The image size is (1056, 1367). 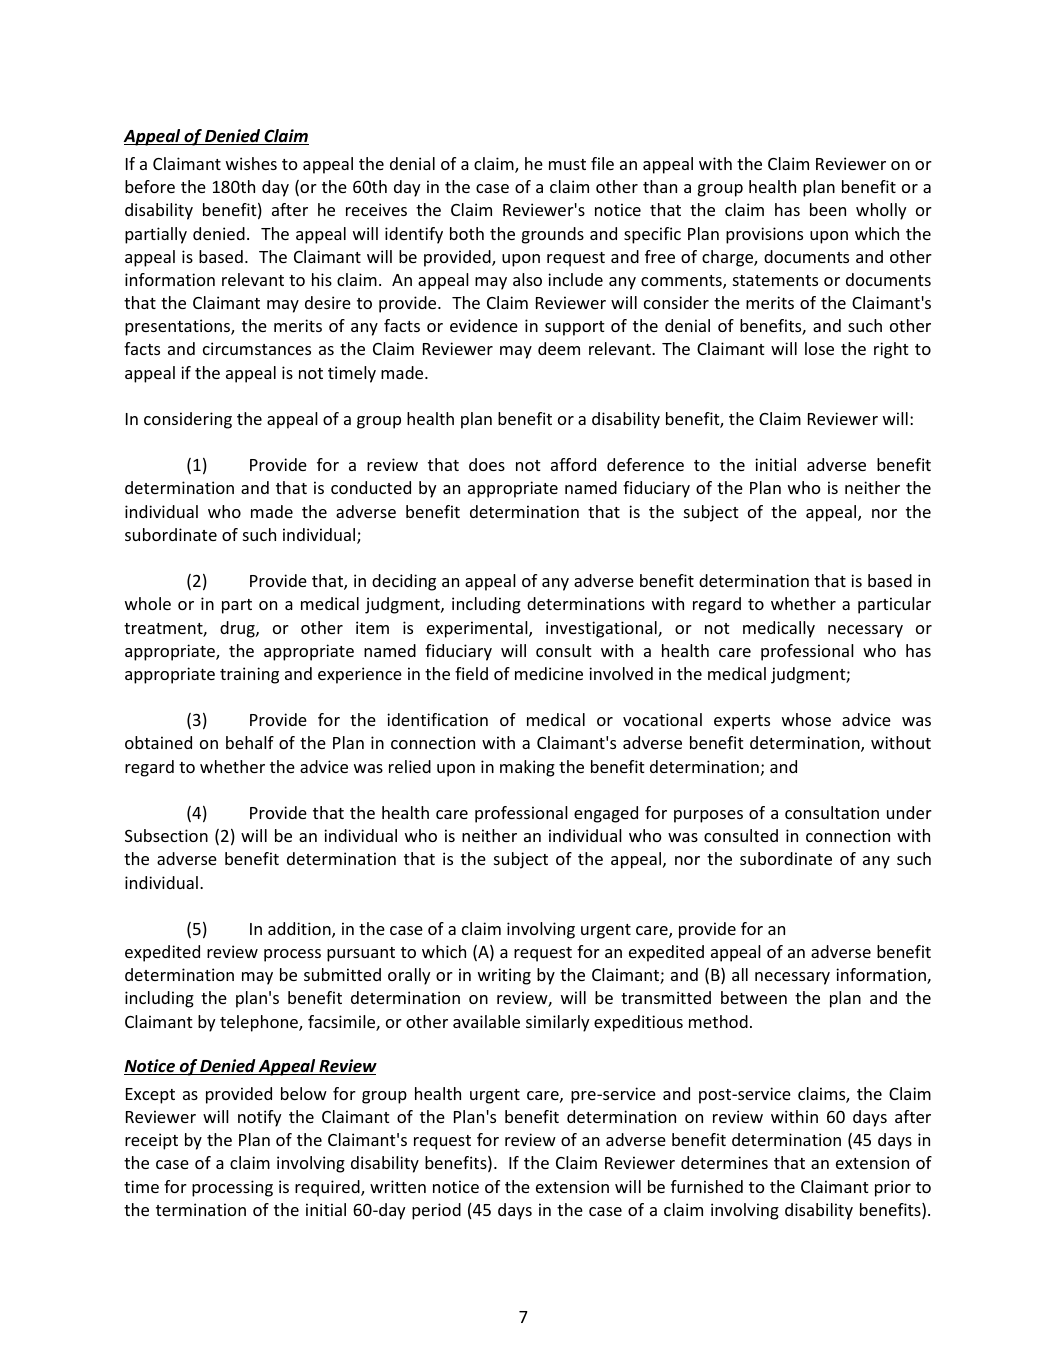 I want to click on lose, so click(x=819, y=348).
